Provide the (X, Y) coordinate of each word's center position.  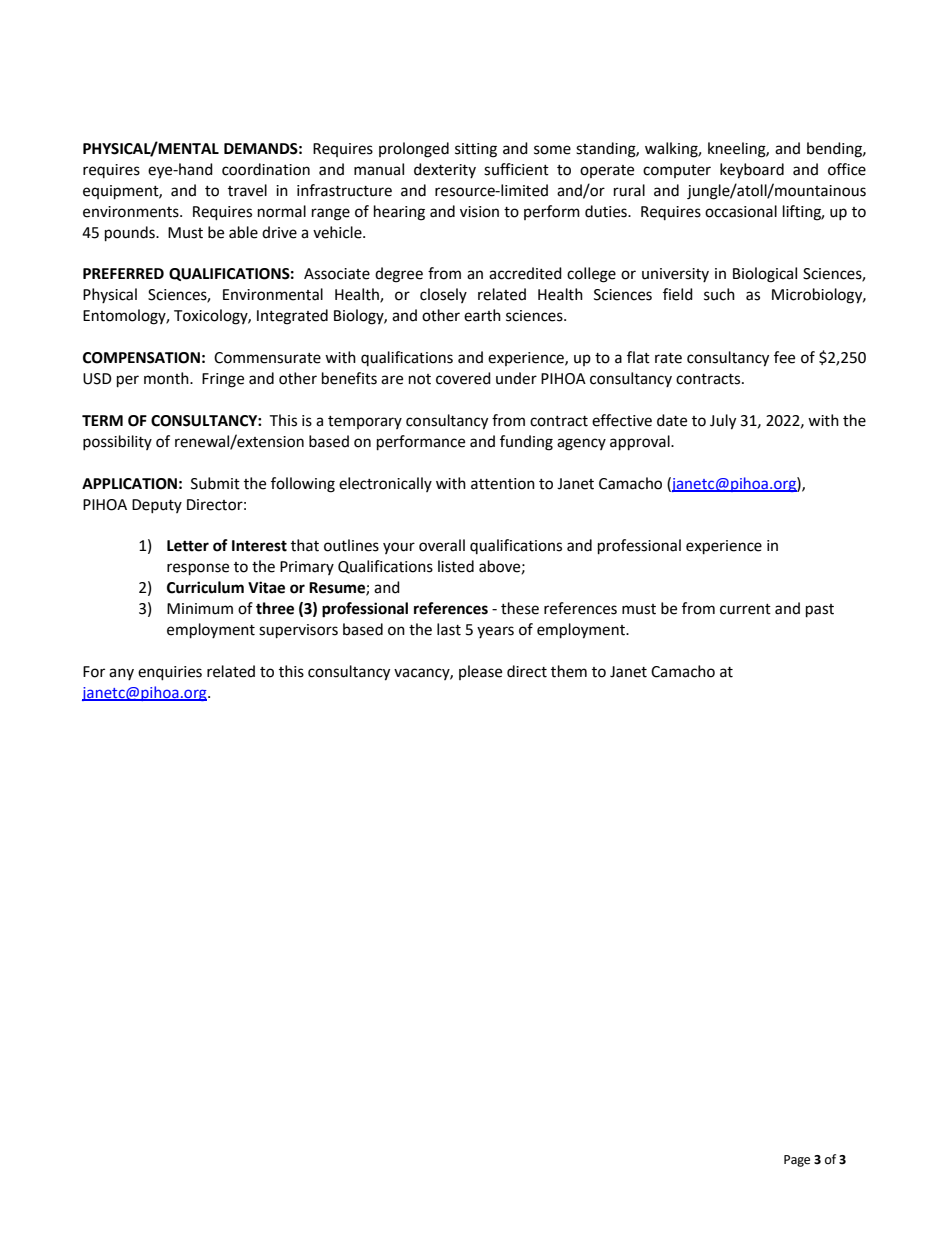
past (820, 611)
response (198, 569)
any (121, 674)
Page (797, 1161)
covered (463, 378)
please (480, 672)
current (745, 609)
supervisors (298, 631)
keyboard (752, 171)
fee (784, 357)
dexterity (445, 170)
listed (456, 566)
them (569, 671)
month (167, 378)
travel (247, 190)
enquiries (170, 673)
